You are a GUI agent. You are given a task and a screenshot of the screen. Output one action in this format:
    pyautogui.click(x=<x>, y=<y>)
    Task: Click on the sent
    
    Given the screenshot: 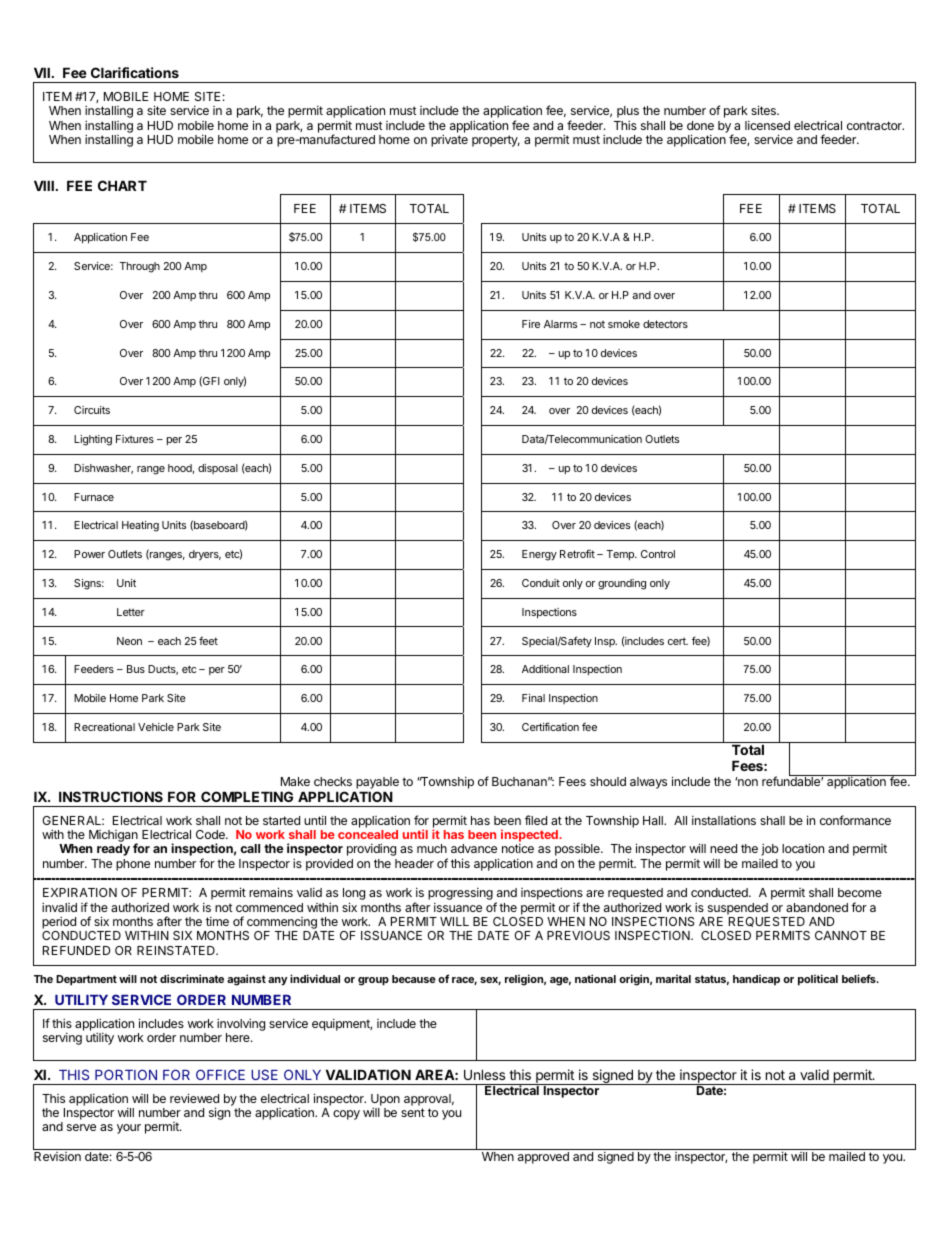 What is the action you would take?
    pyautogui.click(x=413, y=1112)
